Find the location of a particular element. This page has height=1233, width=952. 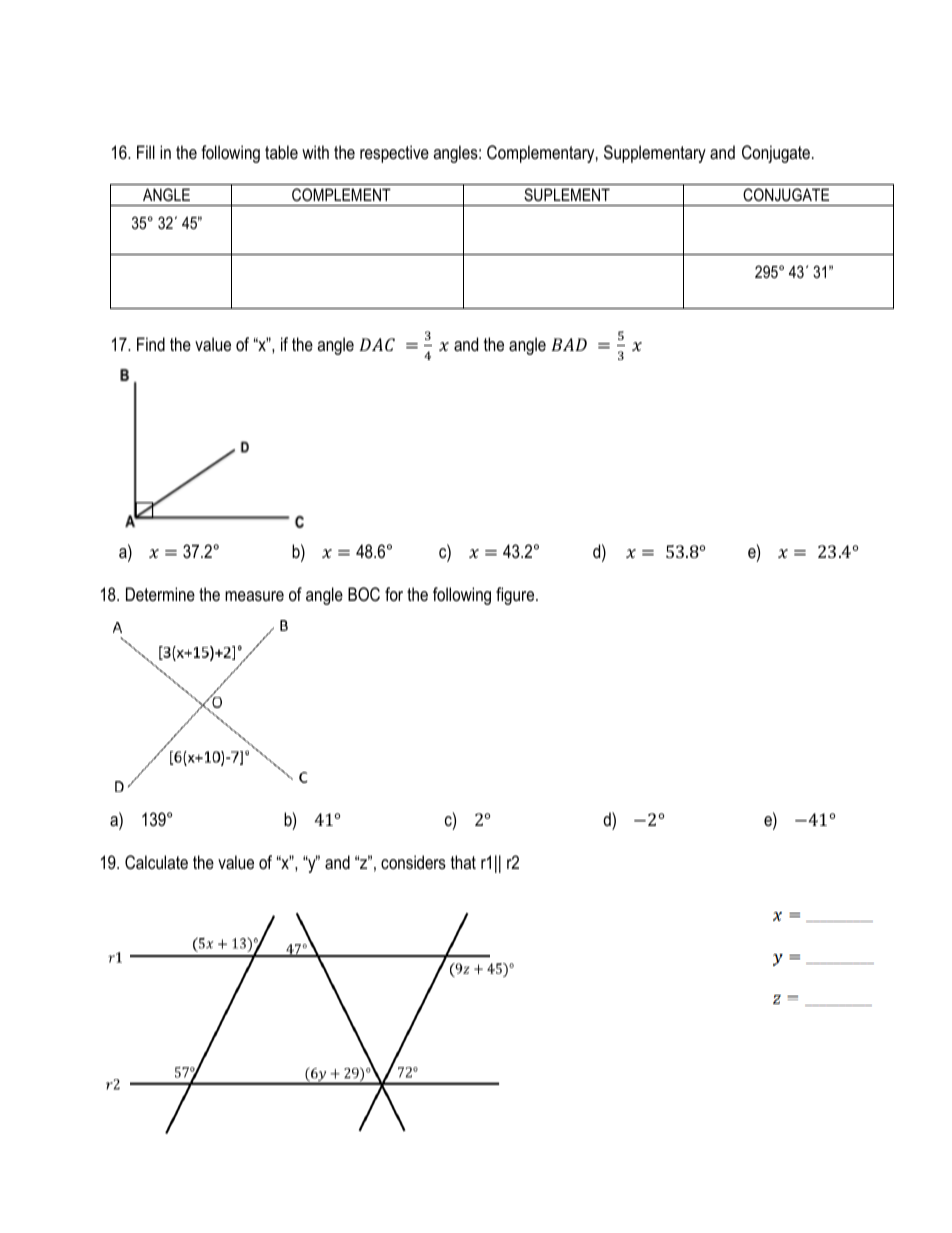

for is located at coordinates (394, 594).
